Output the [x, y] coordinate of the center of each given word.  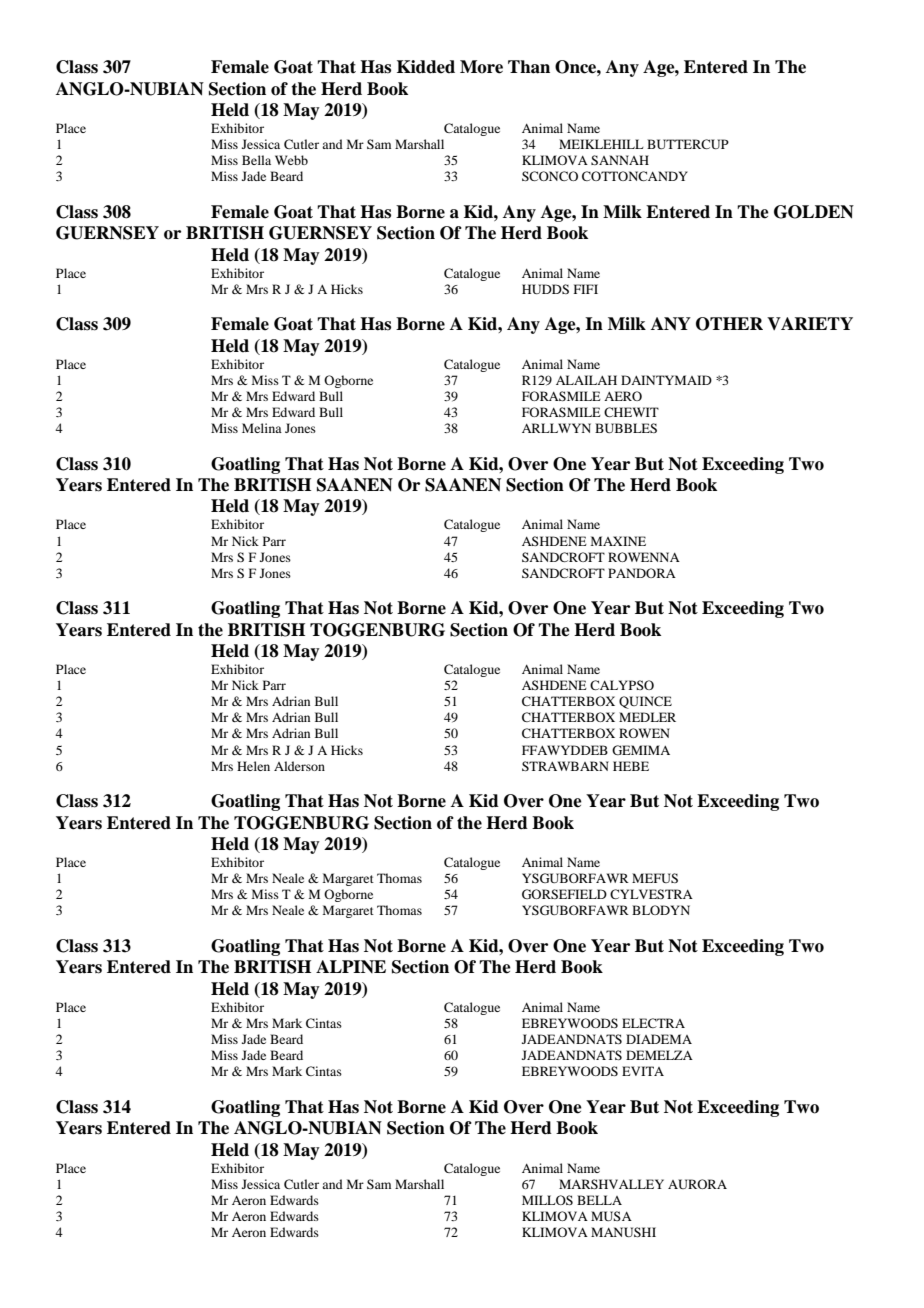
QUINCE [645, 702]
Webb [291, 160]
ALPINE [351, 966]
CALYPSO [622, 685]
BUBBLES [626, 428]
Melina [262, 428]
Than [529, 67]
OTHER [729, 324]
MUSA [611, 1216]
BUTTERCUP [688, 144]
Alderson [299, 766]
